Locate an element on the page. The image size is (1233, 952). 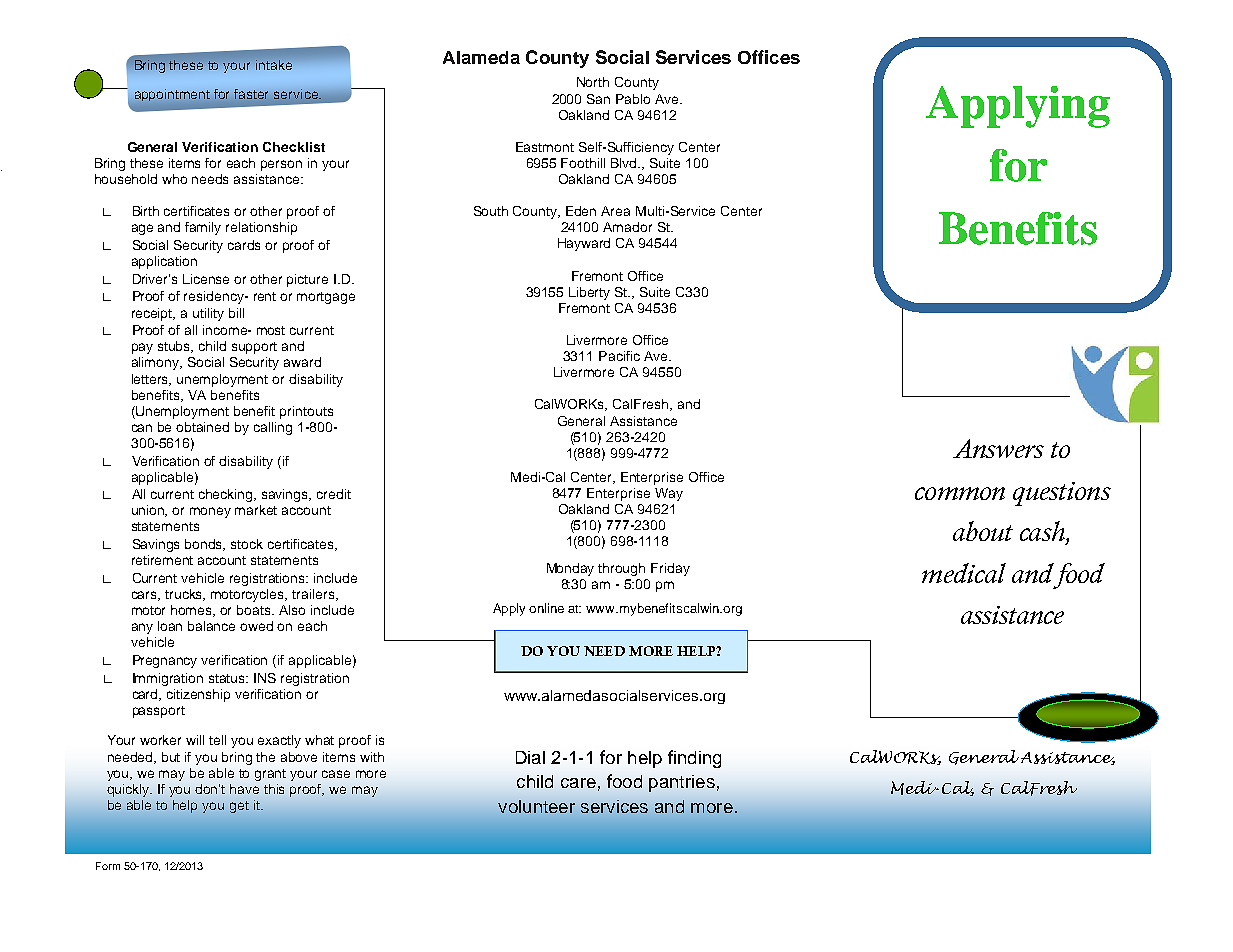
get is located at coordinates (239, 807).
